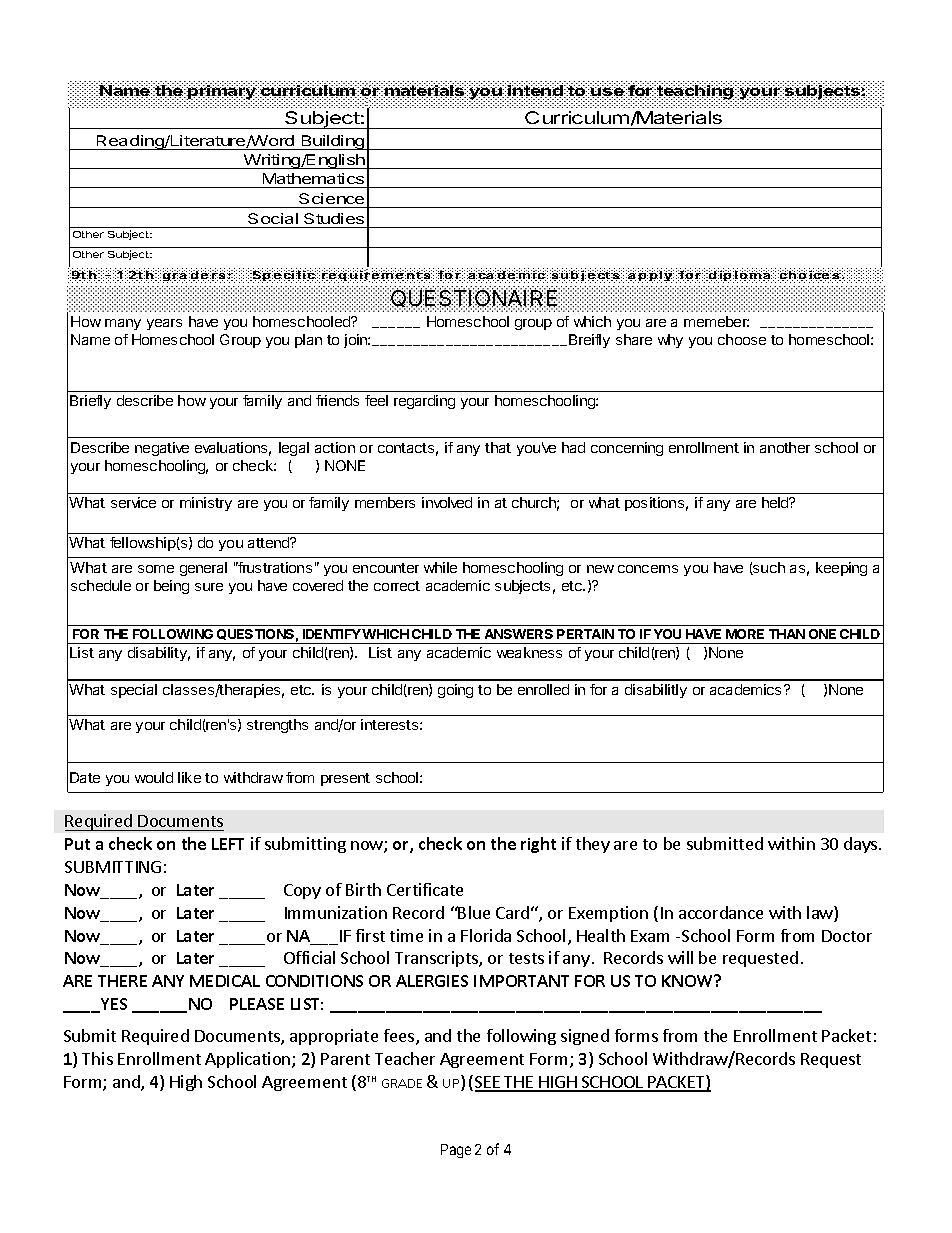  Describe the element at coordinates (456, 1151) in the image. I see `Page` at that location.
